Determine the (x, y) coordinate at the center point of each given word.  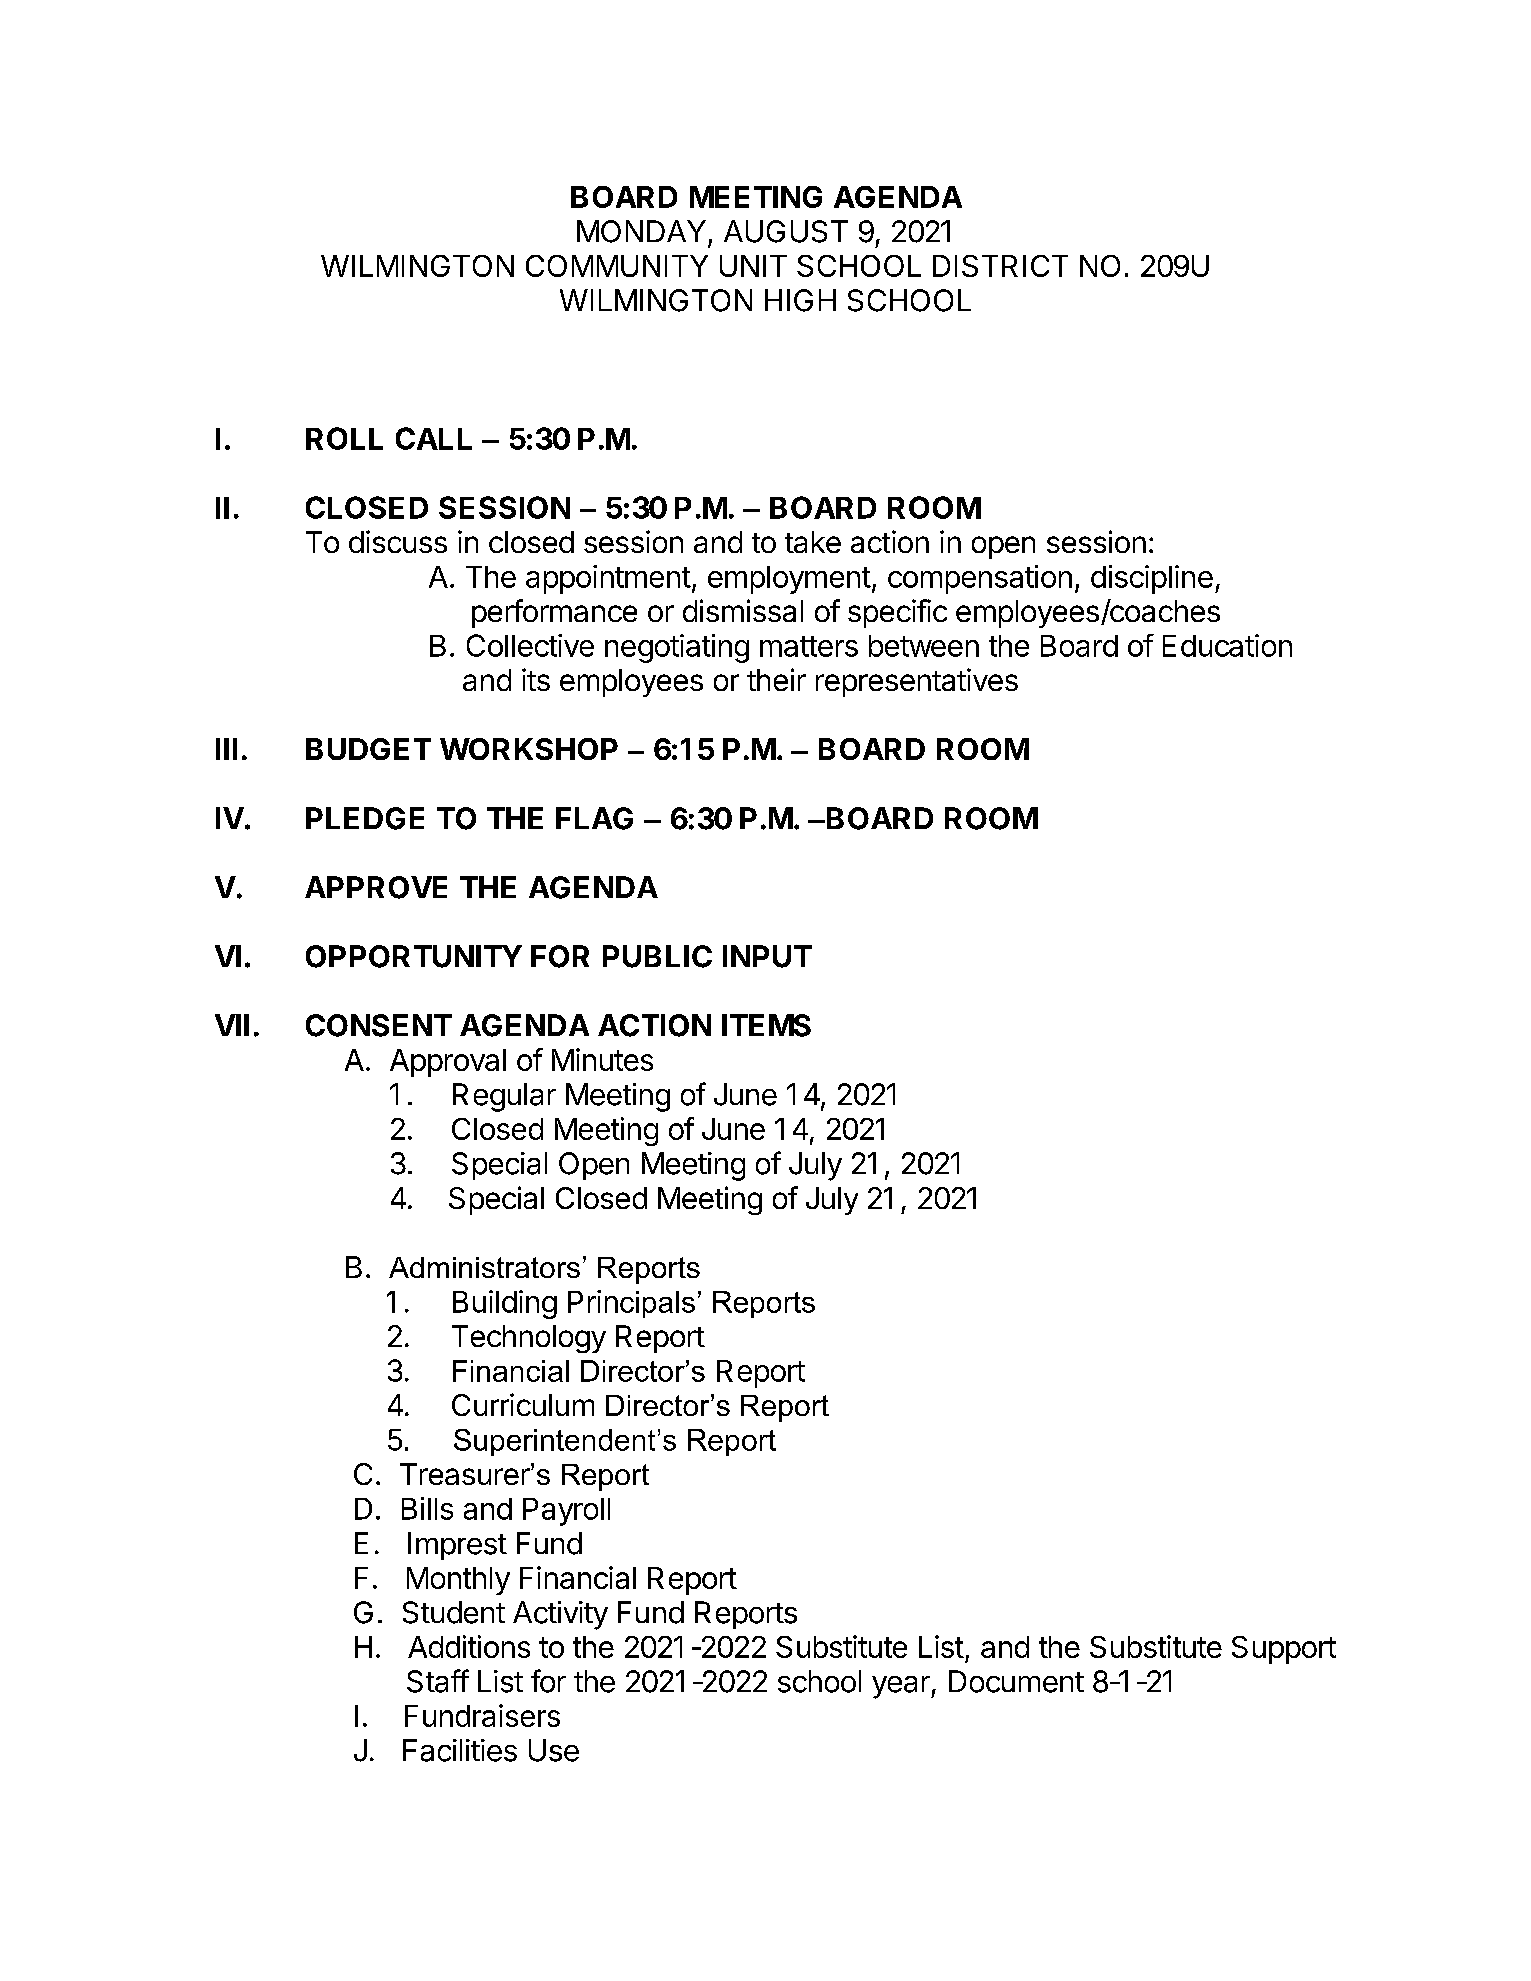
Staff (438, 1681)
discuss (398, 541)
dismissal (743, 610)
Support (1284, 1650)
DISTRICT (1000, 266)
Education (1227, 645)
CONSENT (379, 1025)
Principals (631, 1304)
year (902, 1687)
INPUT (767, 956)
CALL (434, 438)
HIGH (800, 300)
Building (505, 1304)
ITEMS (766, 1025)
